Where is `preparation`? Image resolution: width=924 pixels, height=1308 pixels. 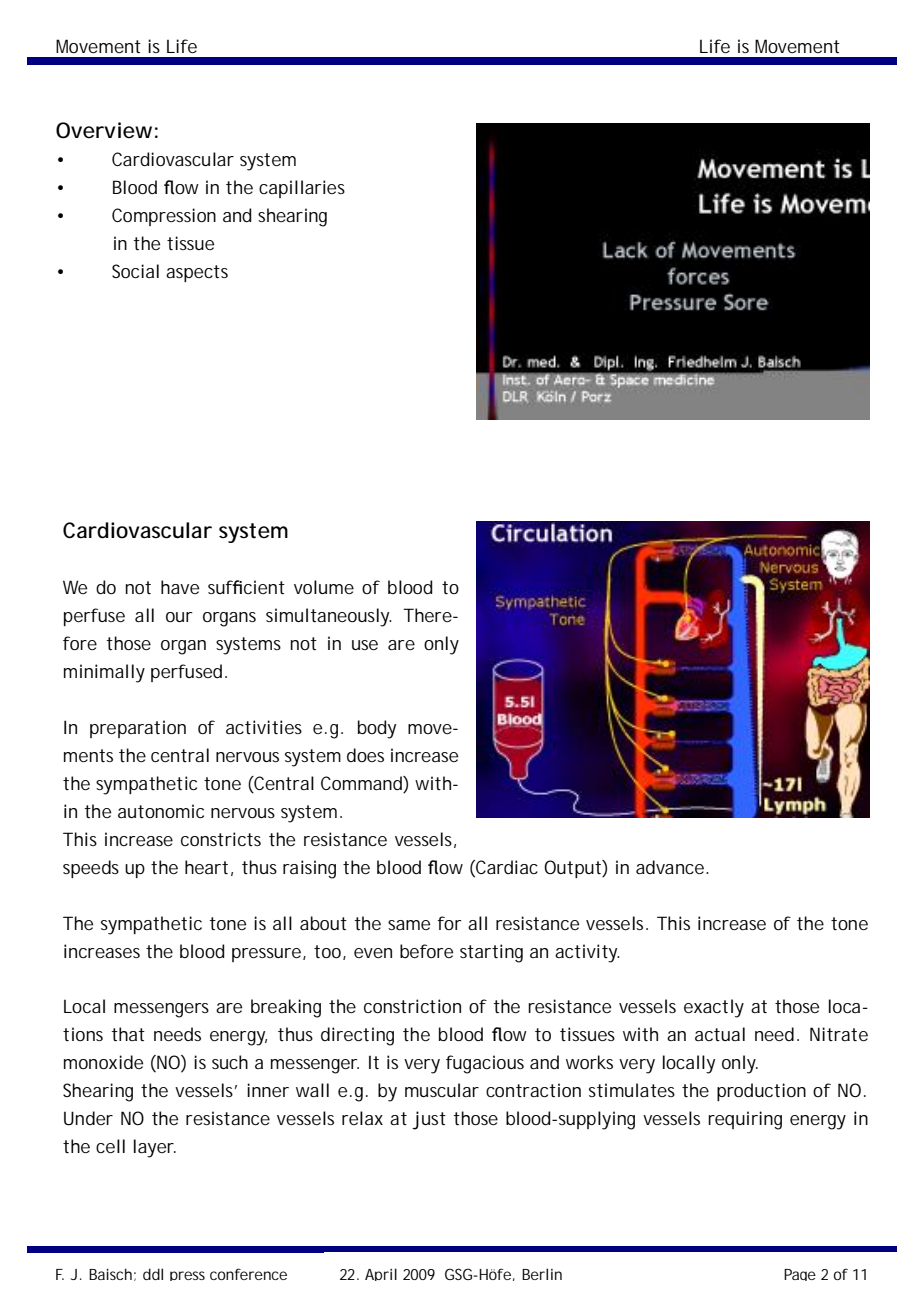
preparation is located at coordinates (138, 729).
